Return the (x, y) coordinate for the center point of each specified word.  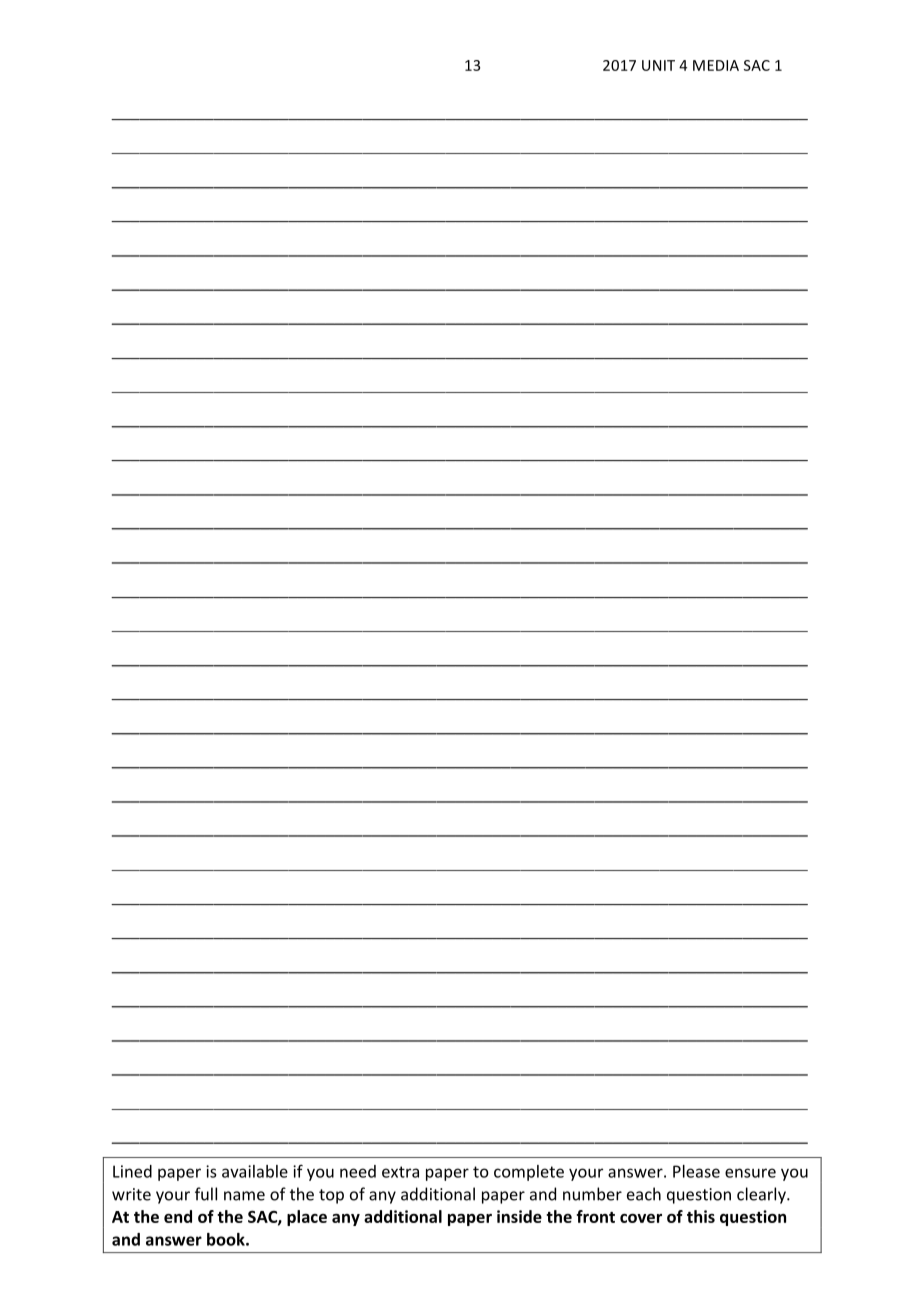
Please (696, 1171)
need (358, 1171)
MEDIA (716, 65)
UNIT (658, 65)
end (178, 1216)
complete (529, 1173)
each (644, 1194)
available (255, 1171)
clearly (762, 1195)
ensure (750, 1173)
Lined (132, 1171)
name (244, 1196)
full (206, 1194)
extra (400, 1172)
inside (519, 1216)
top (331, 1196)
